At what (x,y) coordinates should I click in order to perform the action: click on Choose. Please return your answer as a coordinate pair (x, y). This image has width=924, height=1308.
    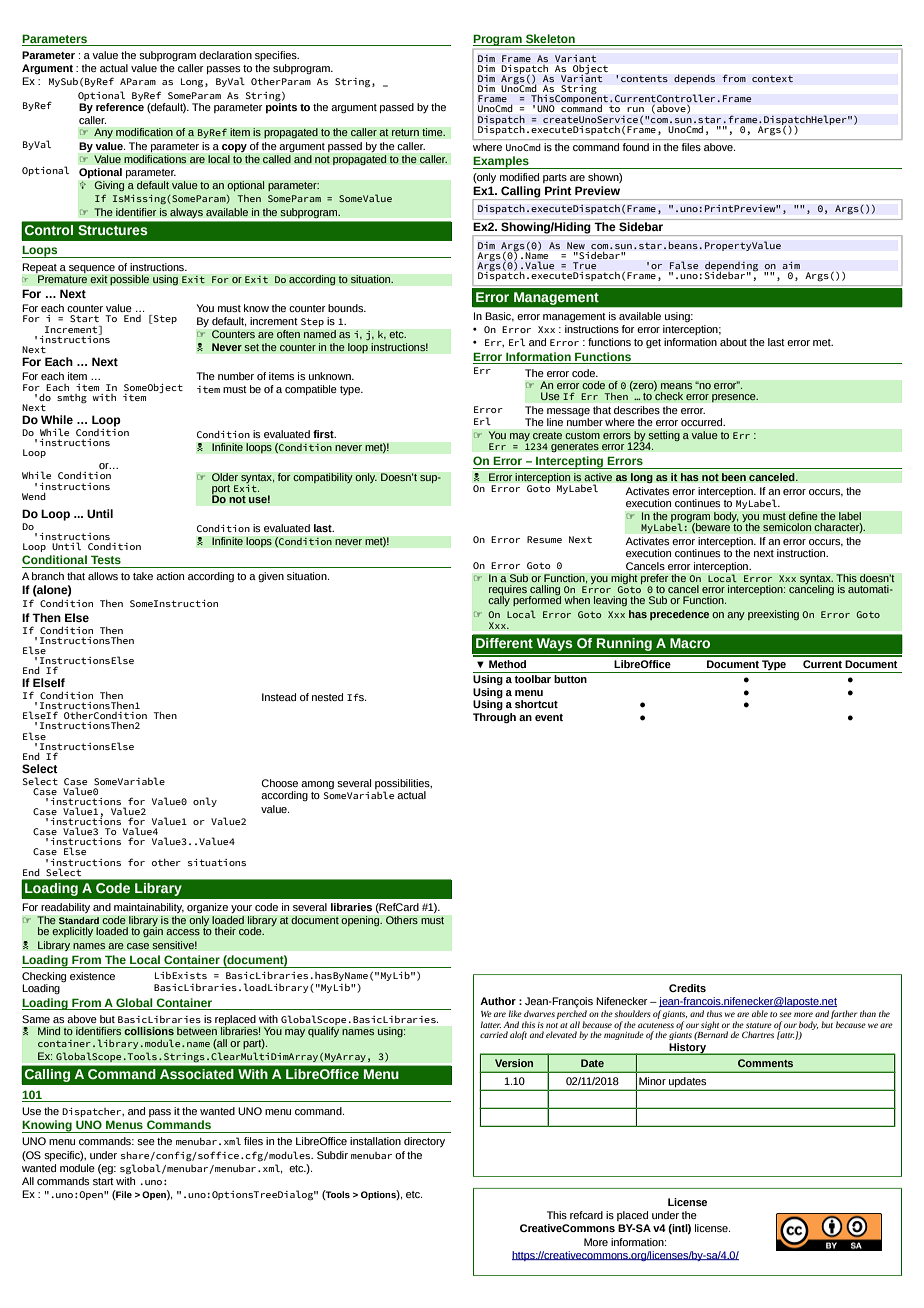
    Looking at the image, I should click on (279, 783).
